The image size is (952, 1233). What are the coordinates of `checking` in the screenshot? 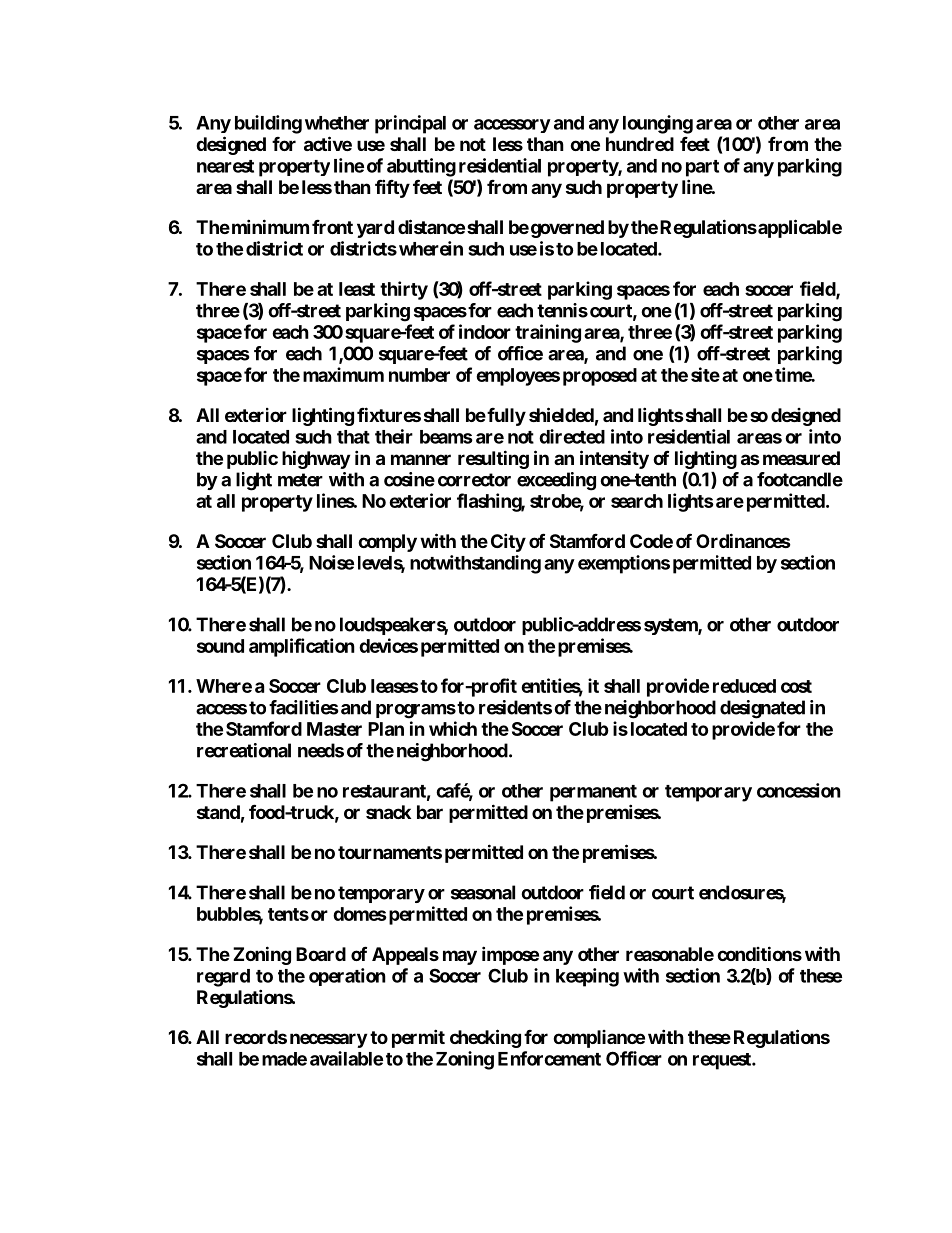 It's located at (485, 1038).
